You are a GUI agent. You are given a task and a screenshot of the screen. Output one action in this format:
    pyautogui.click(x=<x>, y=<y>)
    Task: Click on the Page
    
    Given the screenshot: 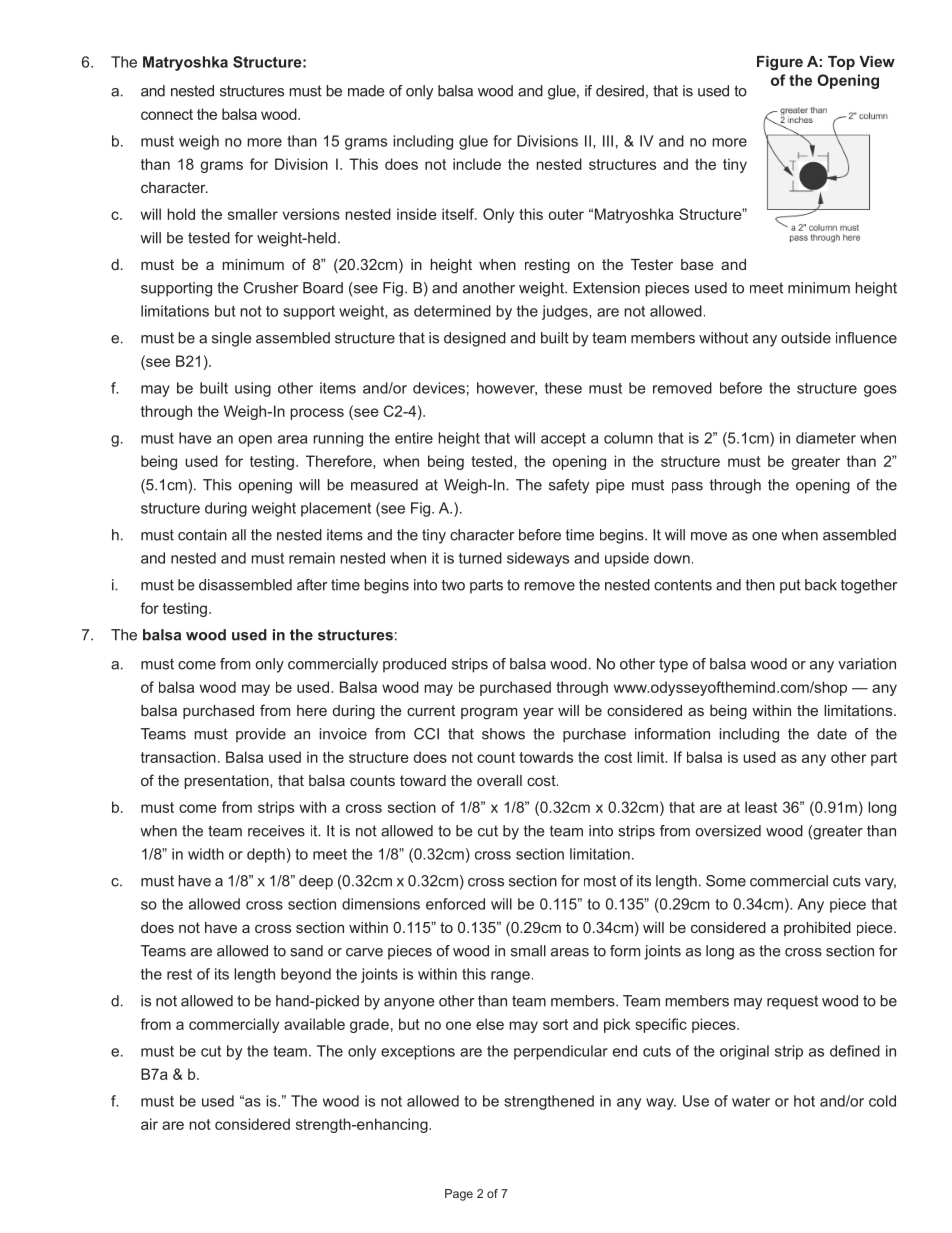 What is the action you would take?
    pyautogui.click(x=459, y=1195)
